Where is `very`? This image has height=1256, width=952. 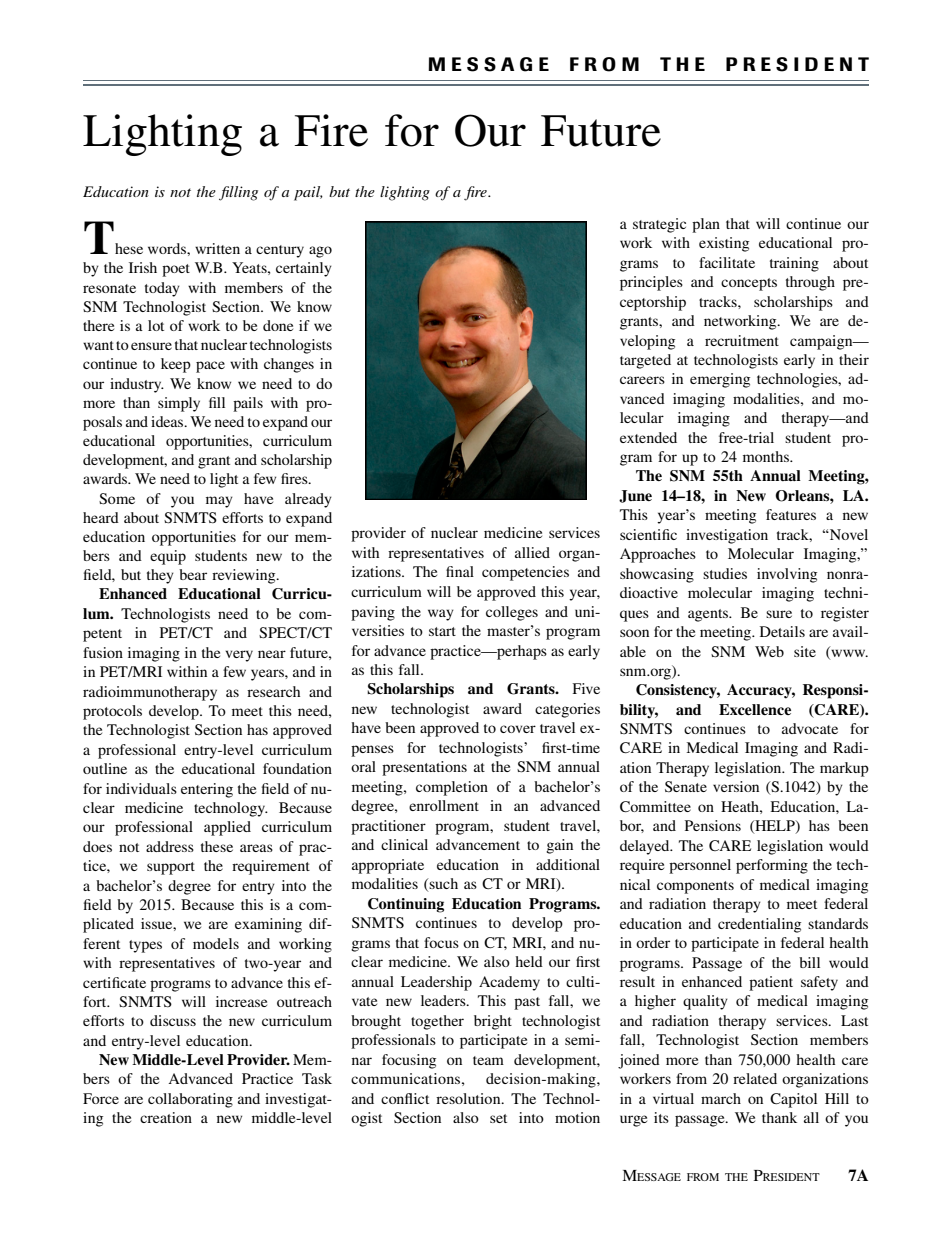
very is located at coordinates (239, 656).
